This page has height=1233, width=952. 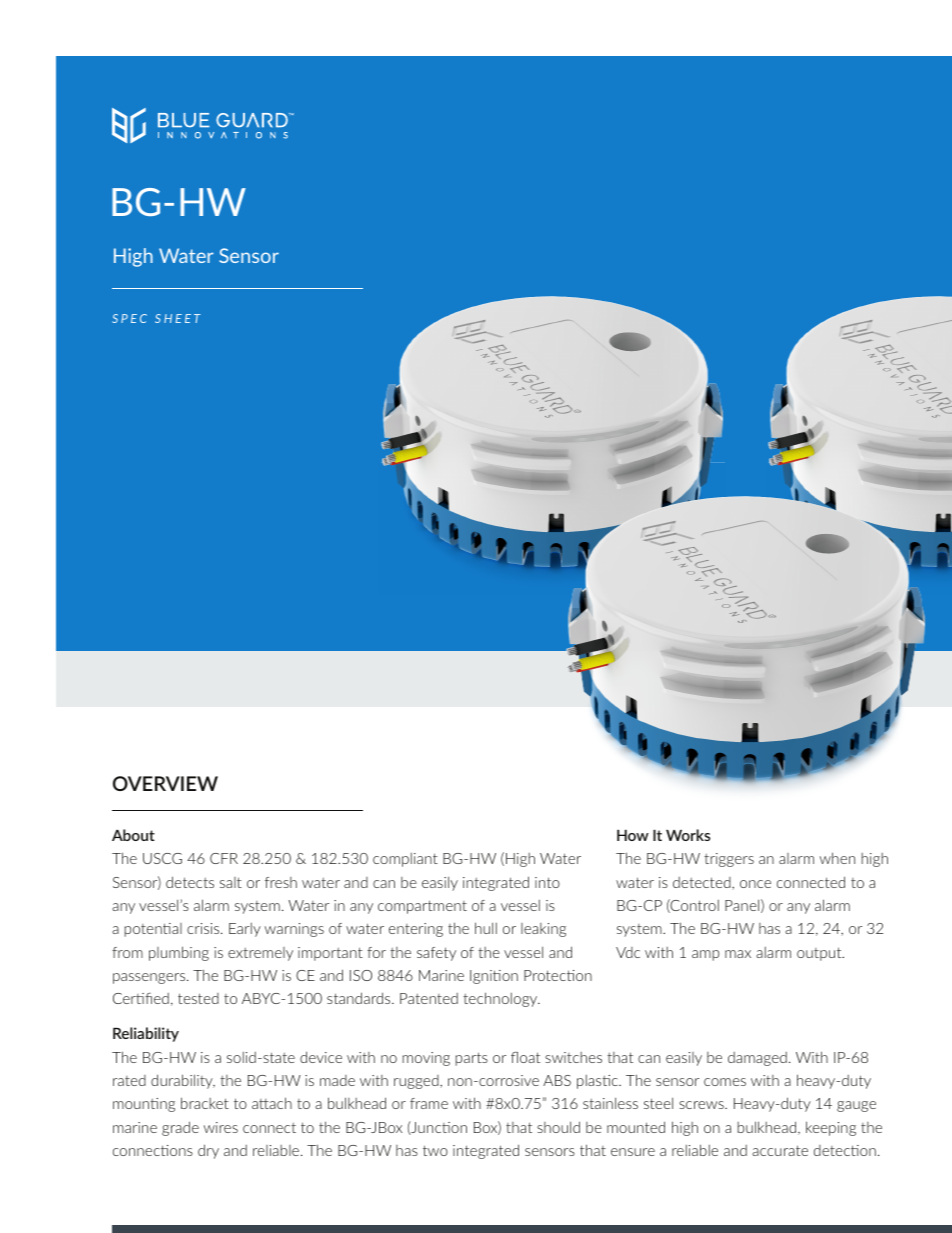 What do you see at coordinates (129, 318) in the page?
I see `SPEC` at bounding box center [129, 318].
